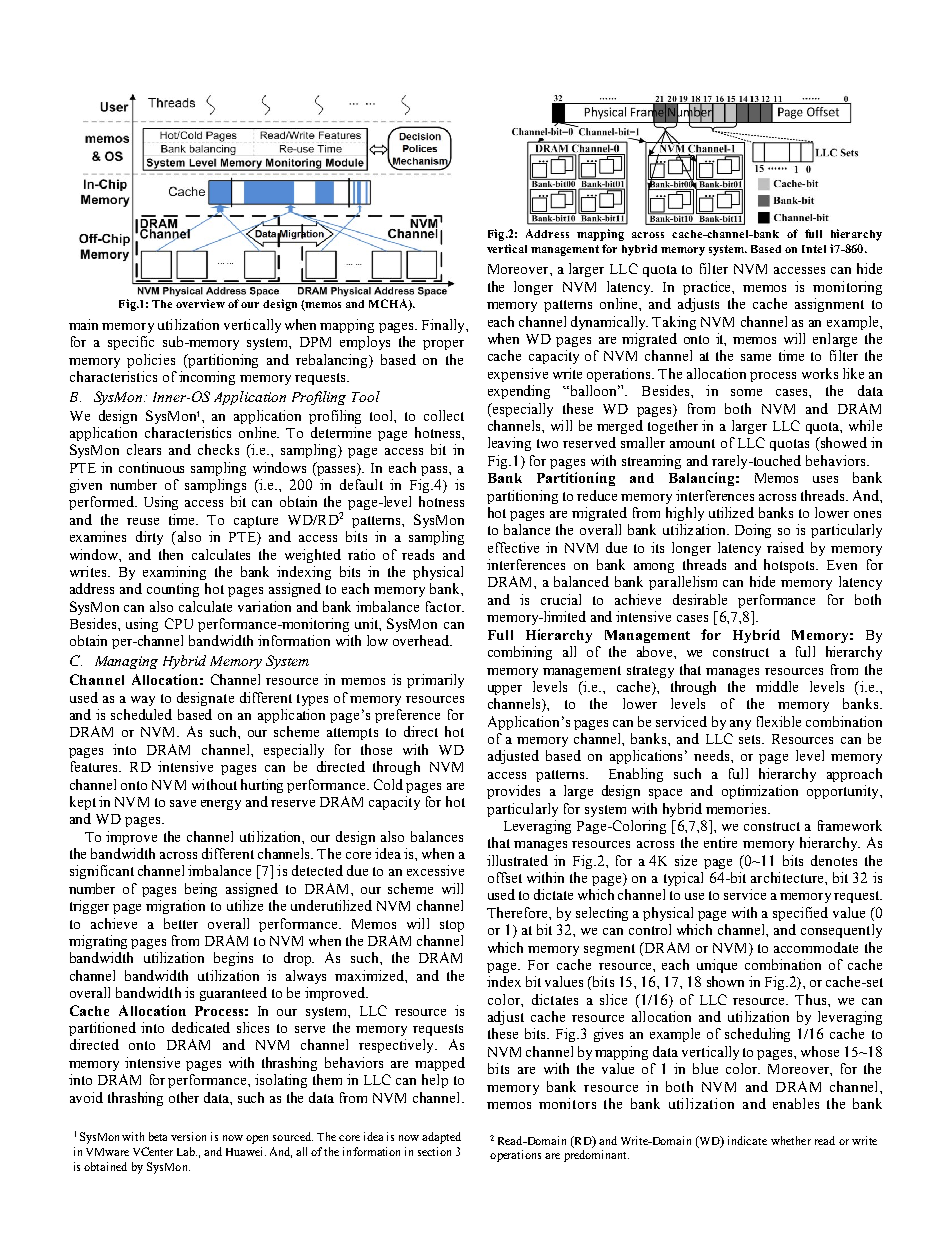  What do you see at coordinates (777, 686) in the screenshot?
I see `middle` at bounding box center [777, 686].
